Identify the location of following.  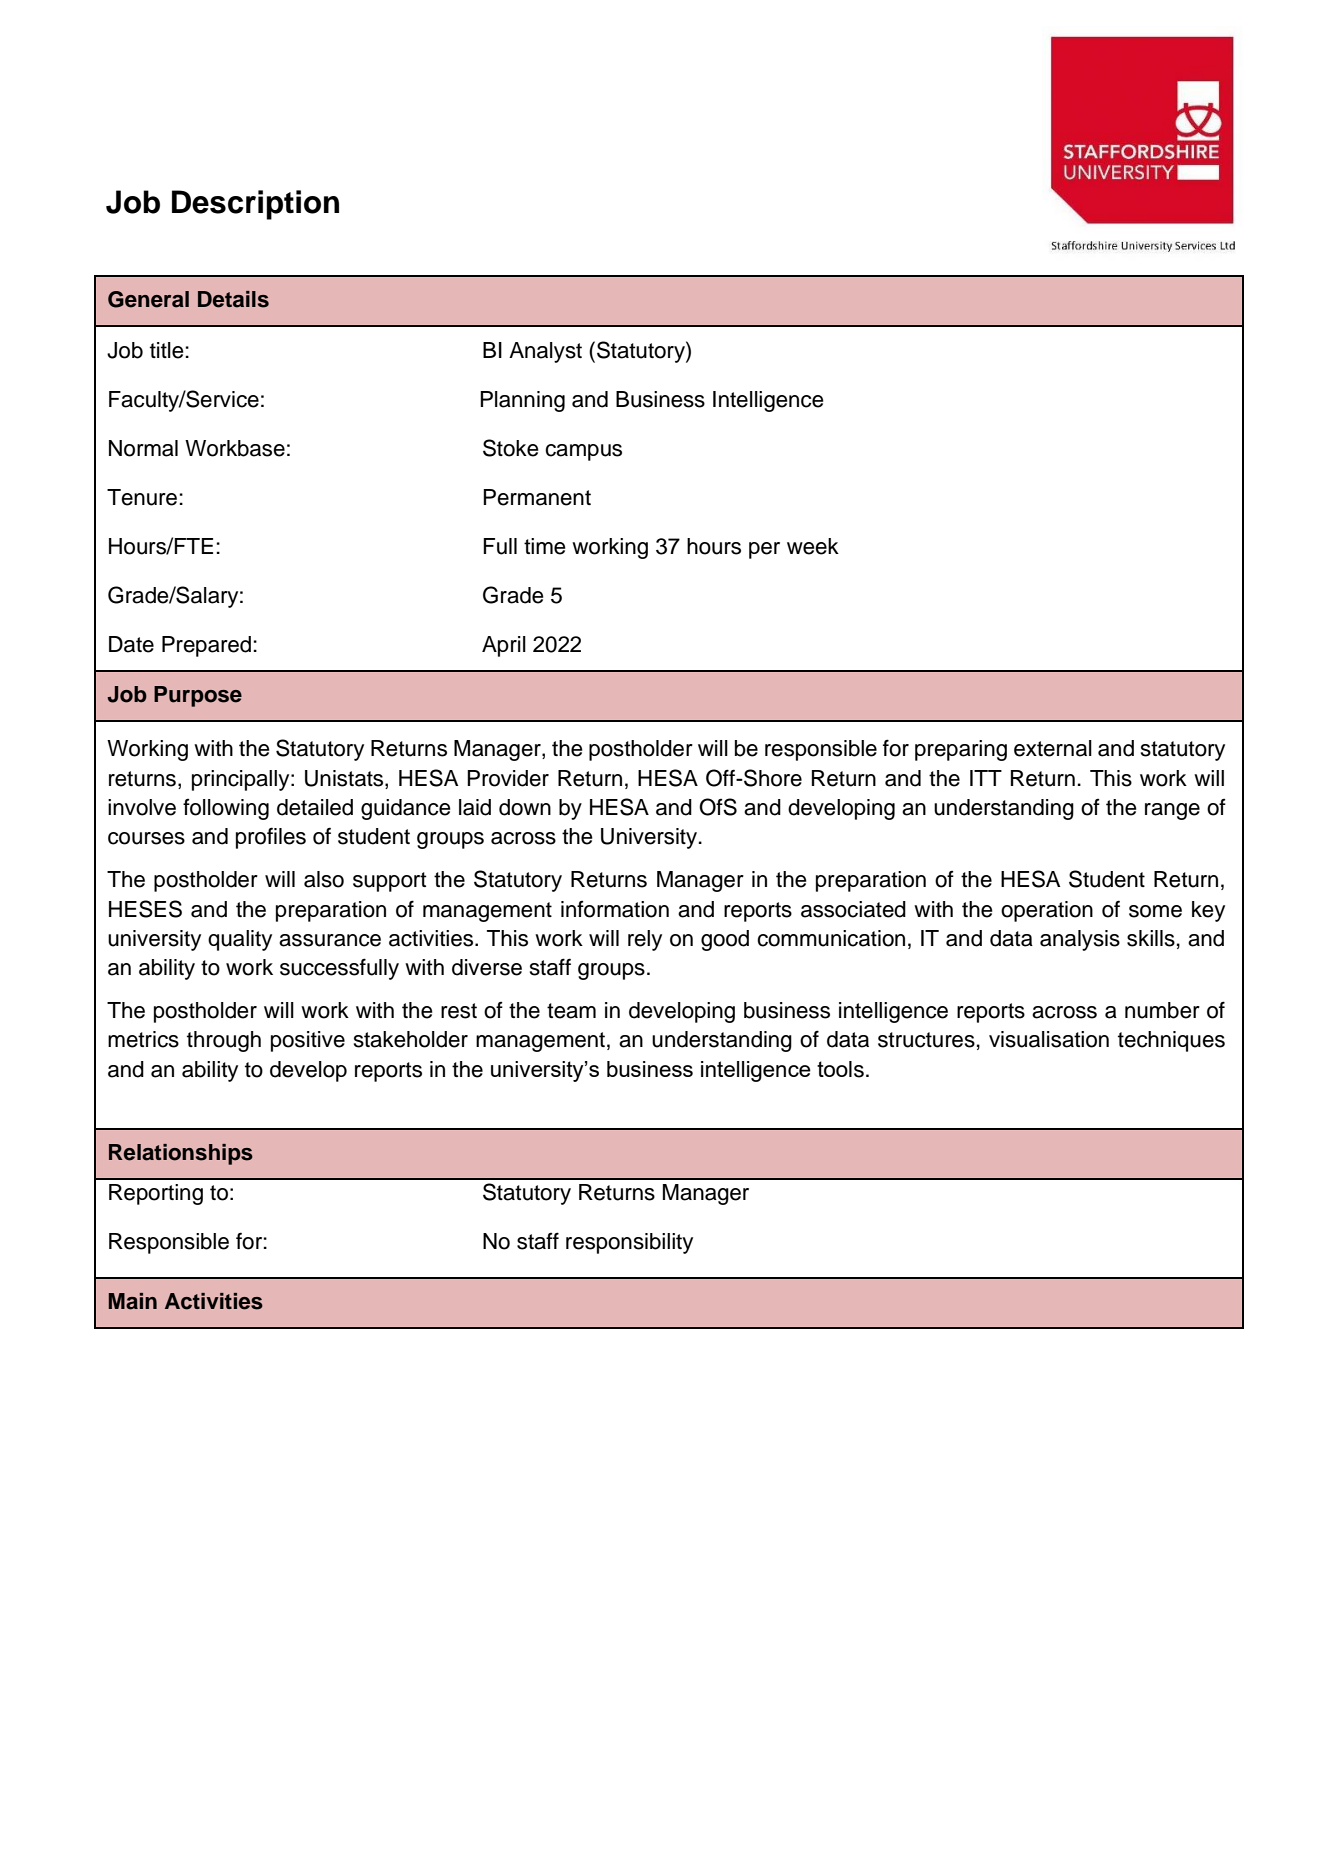
(226, 809).
